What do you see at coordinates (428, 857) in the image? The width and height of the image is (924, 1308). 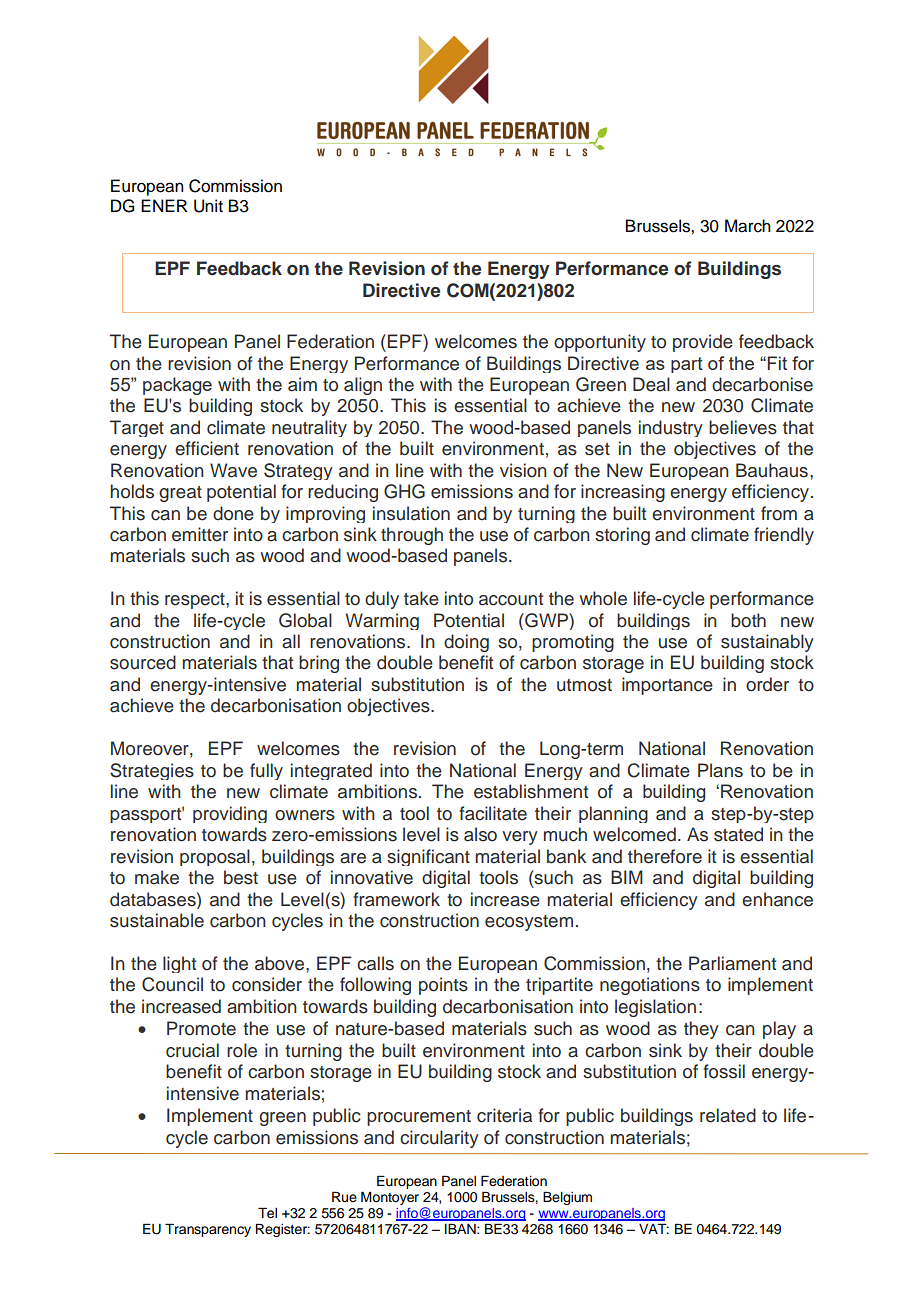 I see `significant` at bounding box center [428, 857].
